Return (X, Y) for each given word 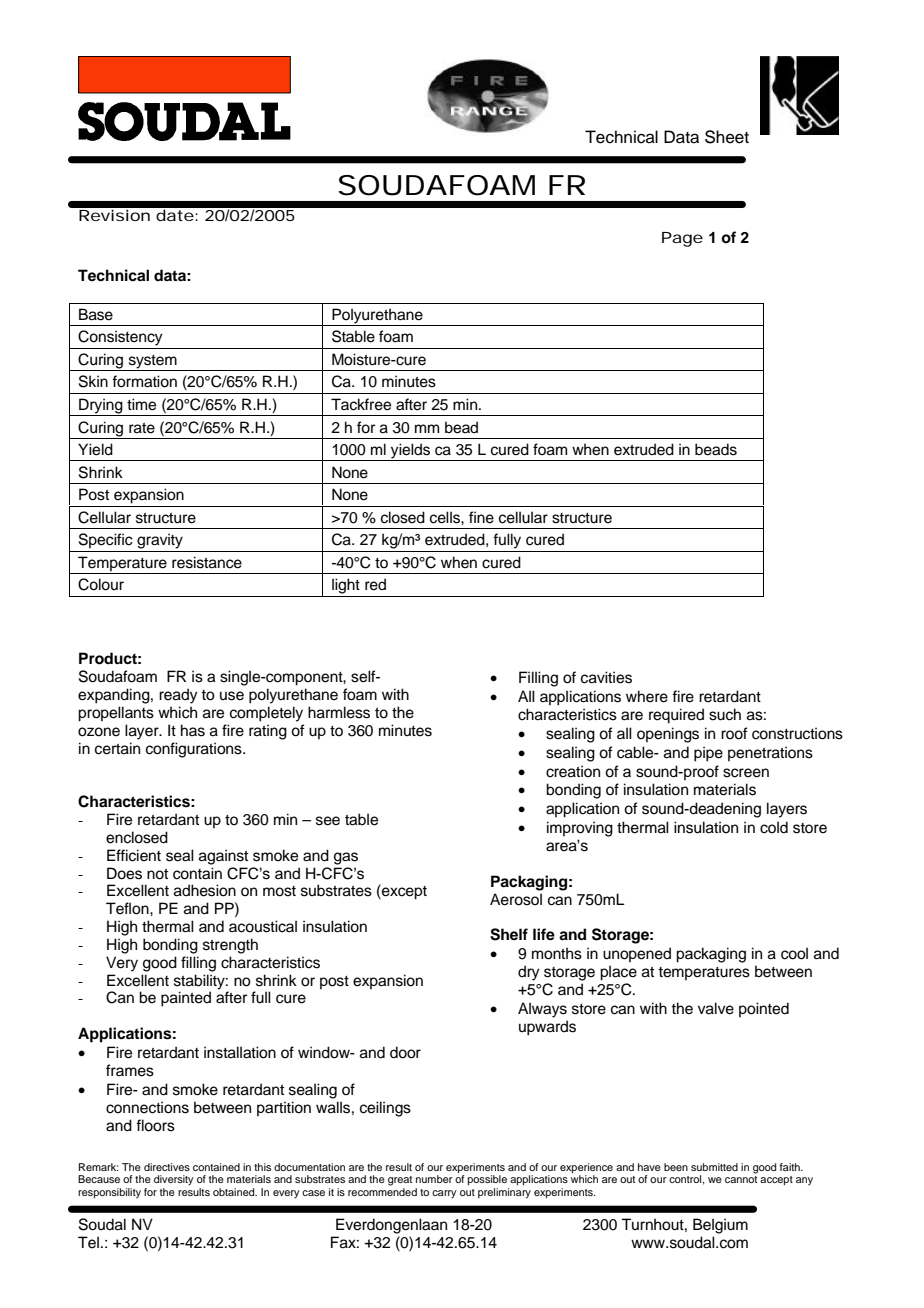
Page (682, 239)
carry (444, 1194)
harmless (339, 712)
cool (794, 953)
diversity (173, 1180)
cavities (606, 677)
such (725, 714)
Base (96, 314)
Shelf (509, 934)
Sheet (727, 137)
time (141, 404)
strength (230, 946)
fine (481, 517)
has (193, 730)
